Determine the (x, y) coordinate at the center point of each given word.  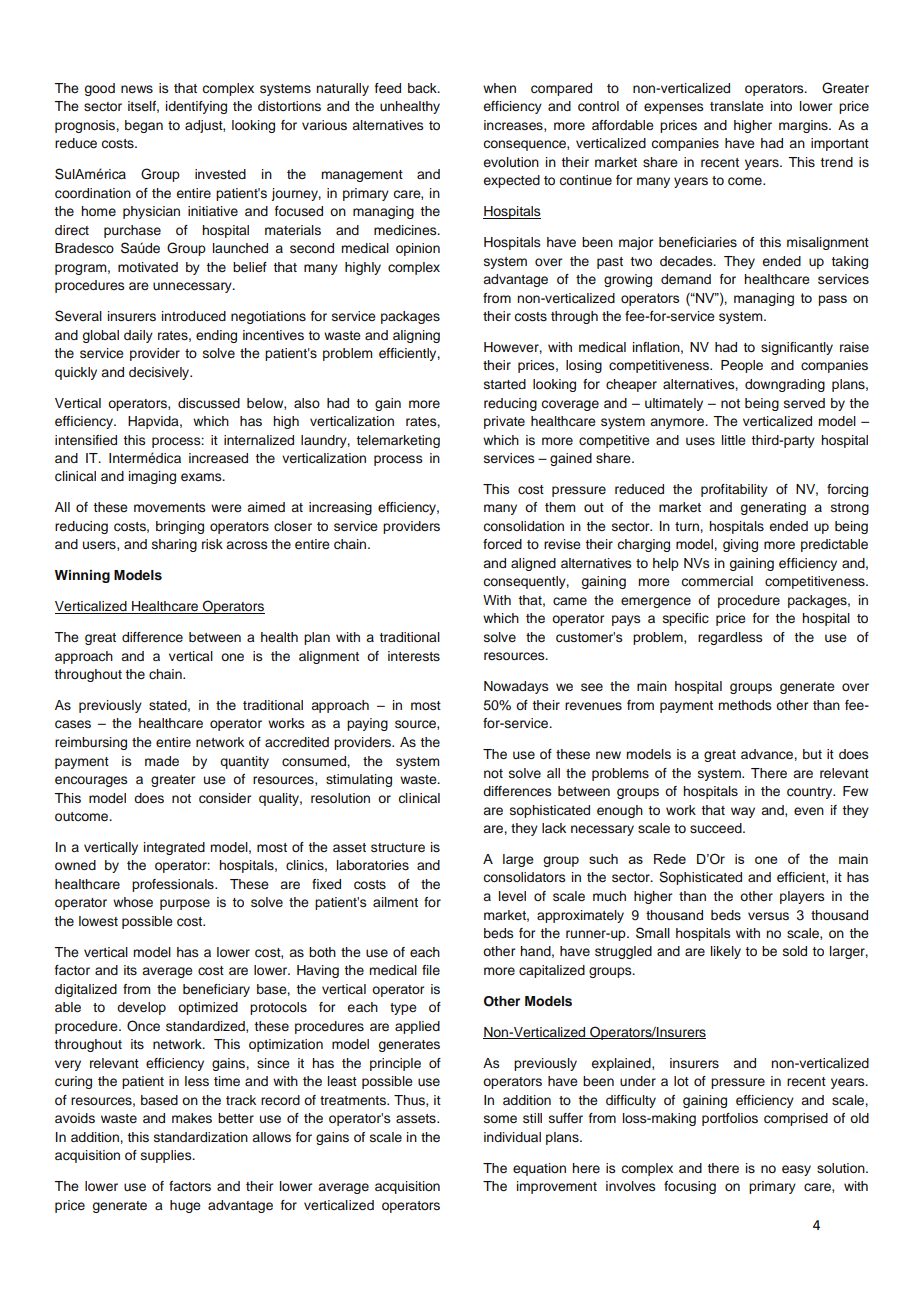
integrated (174, 848)
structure (398, 847)
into (781, 106)
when (499, 88)
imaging (152, 477)
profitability (734, 490)
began (144, 126)
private (504, 422)
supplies (167, 1156)
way (743, 812)
